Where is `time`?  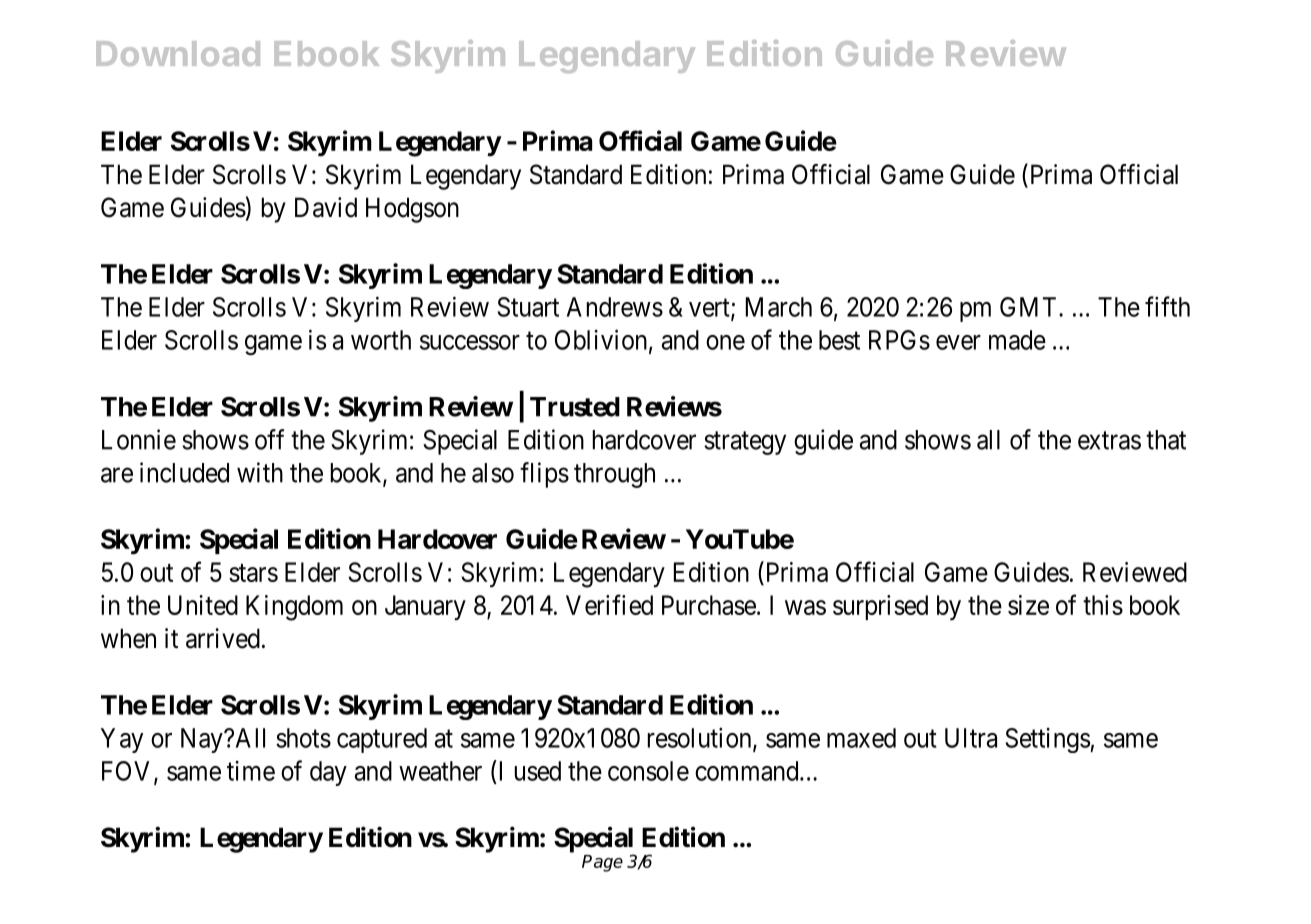
time is located at coordinates (251, 771).
